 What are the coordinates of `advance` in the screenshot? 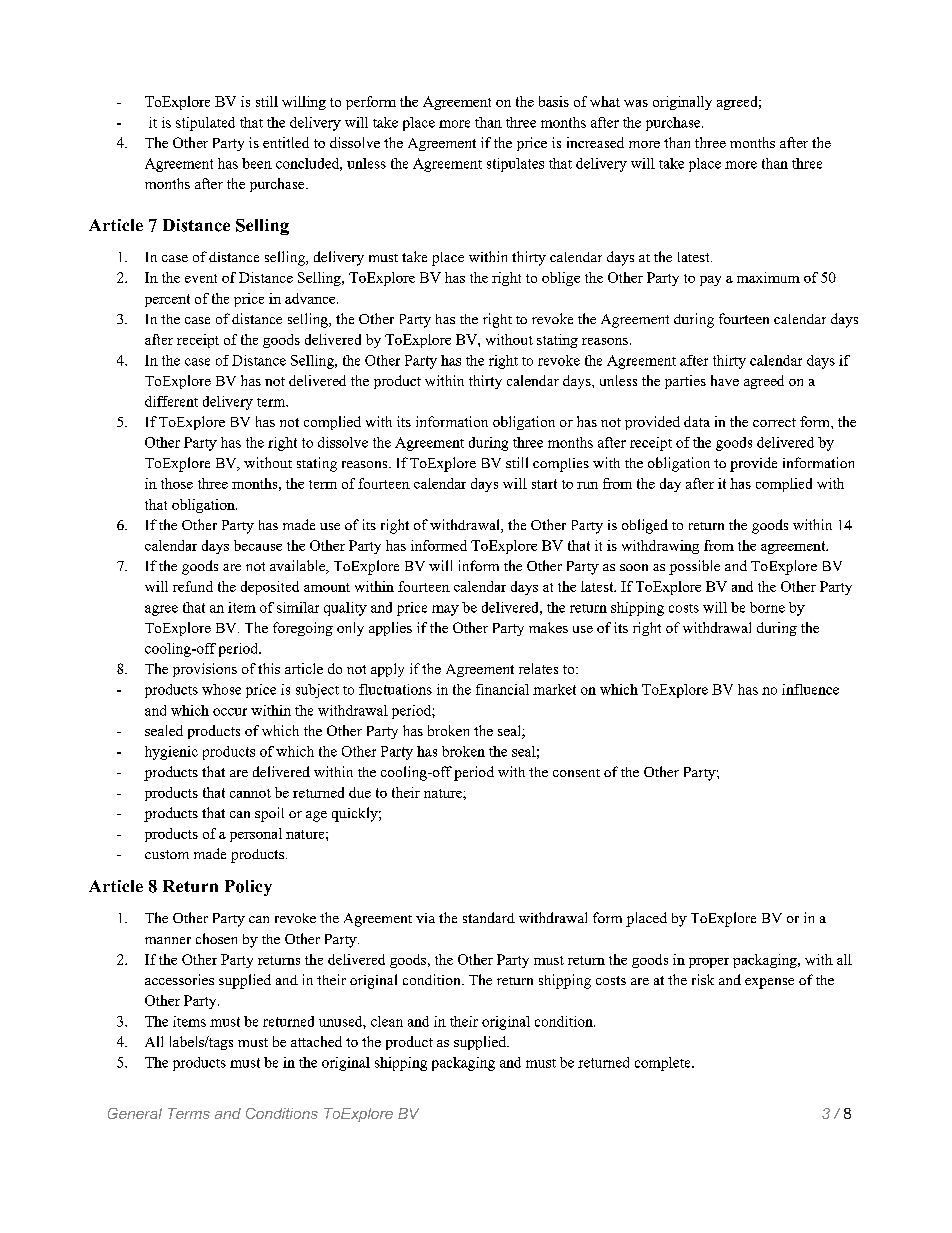 It's located at (311, 298).
